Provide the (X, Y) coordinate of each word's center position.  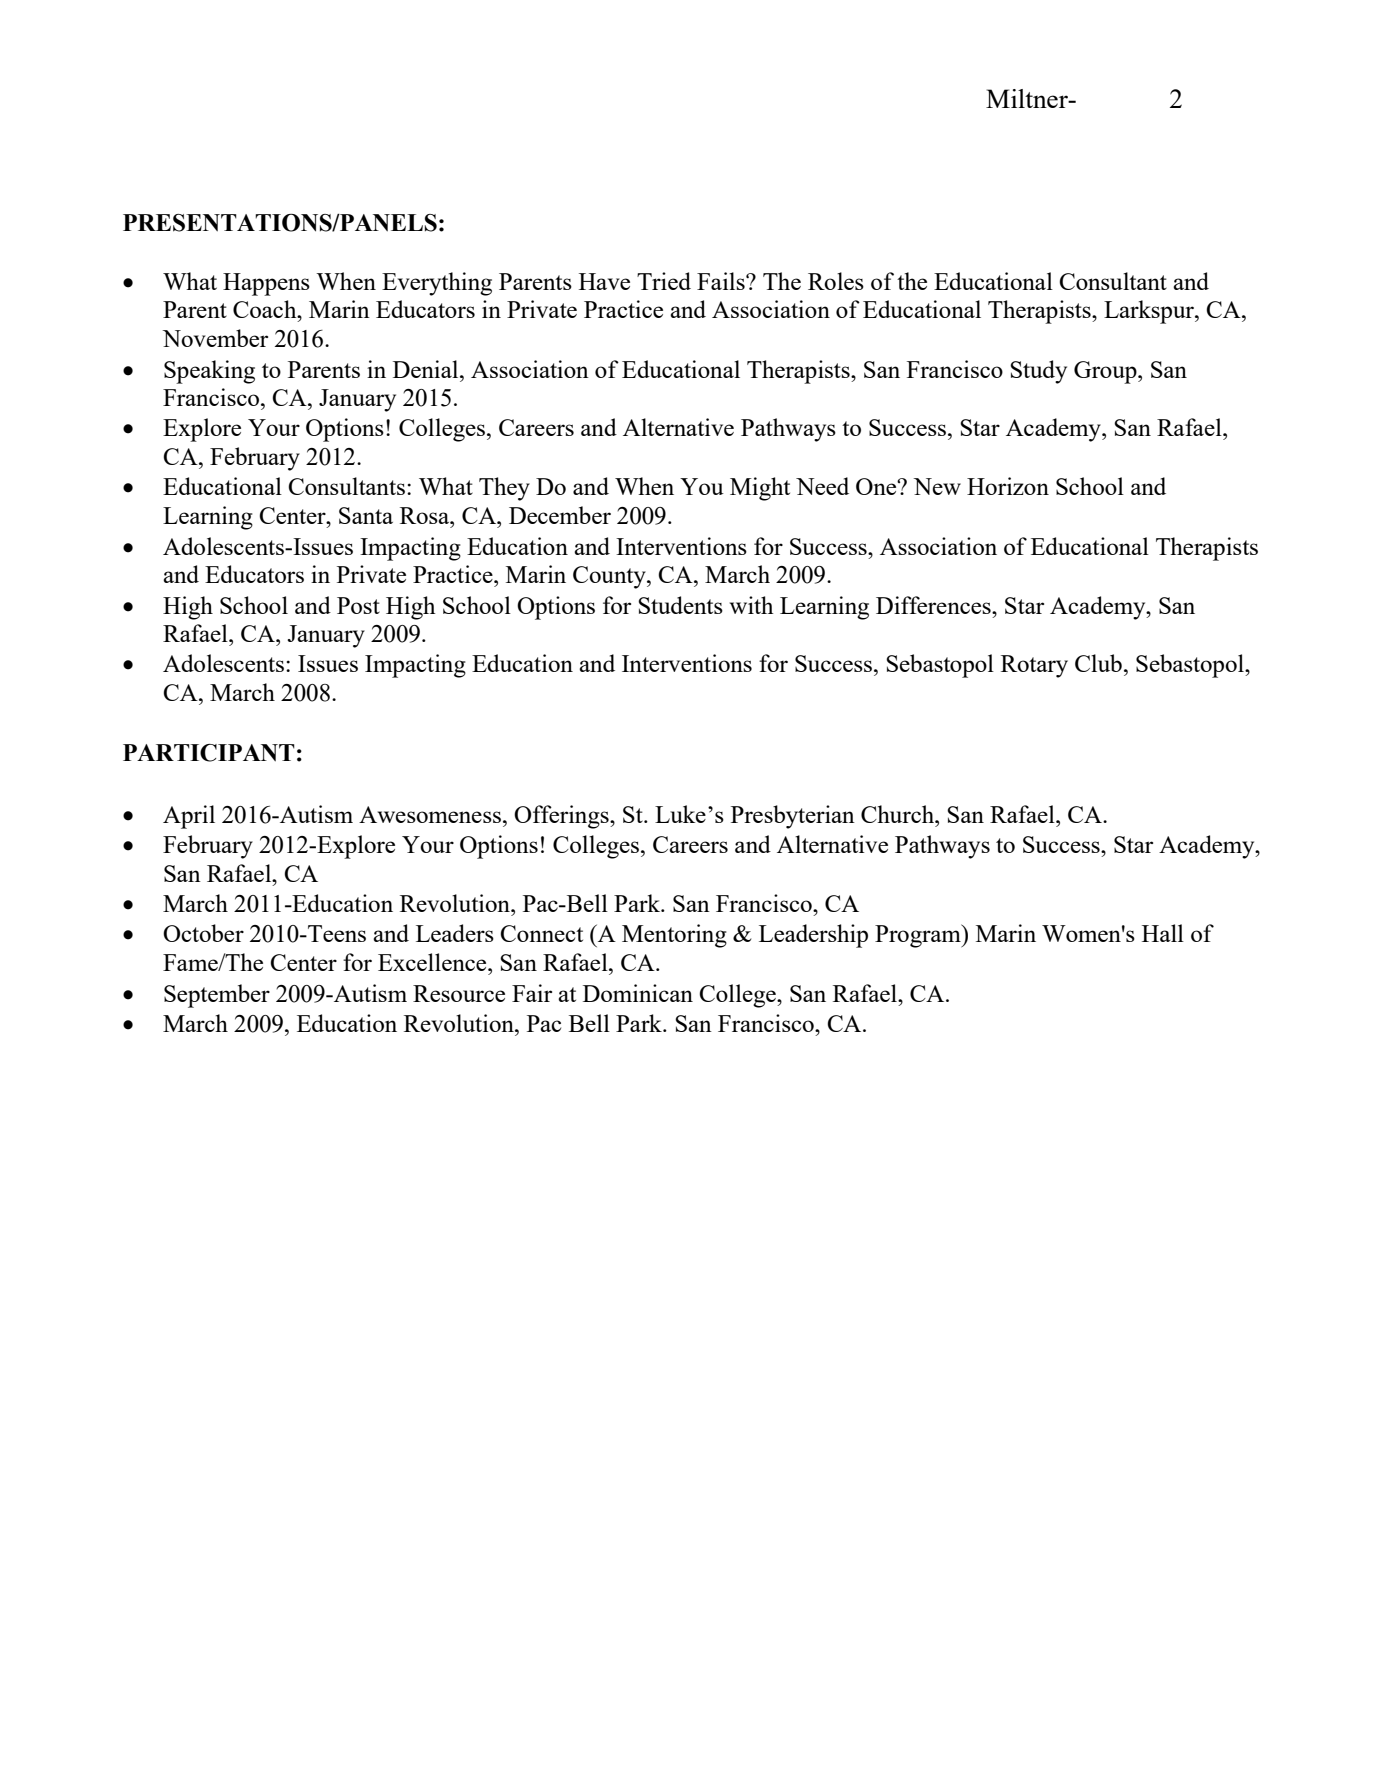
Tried (664, 281)
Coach (266, 309)
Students (680, 605)
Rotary (1034, 666)
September (217, 996)
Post (358, 605)
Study (1038, 372)
